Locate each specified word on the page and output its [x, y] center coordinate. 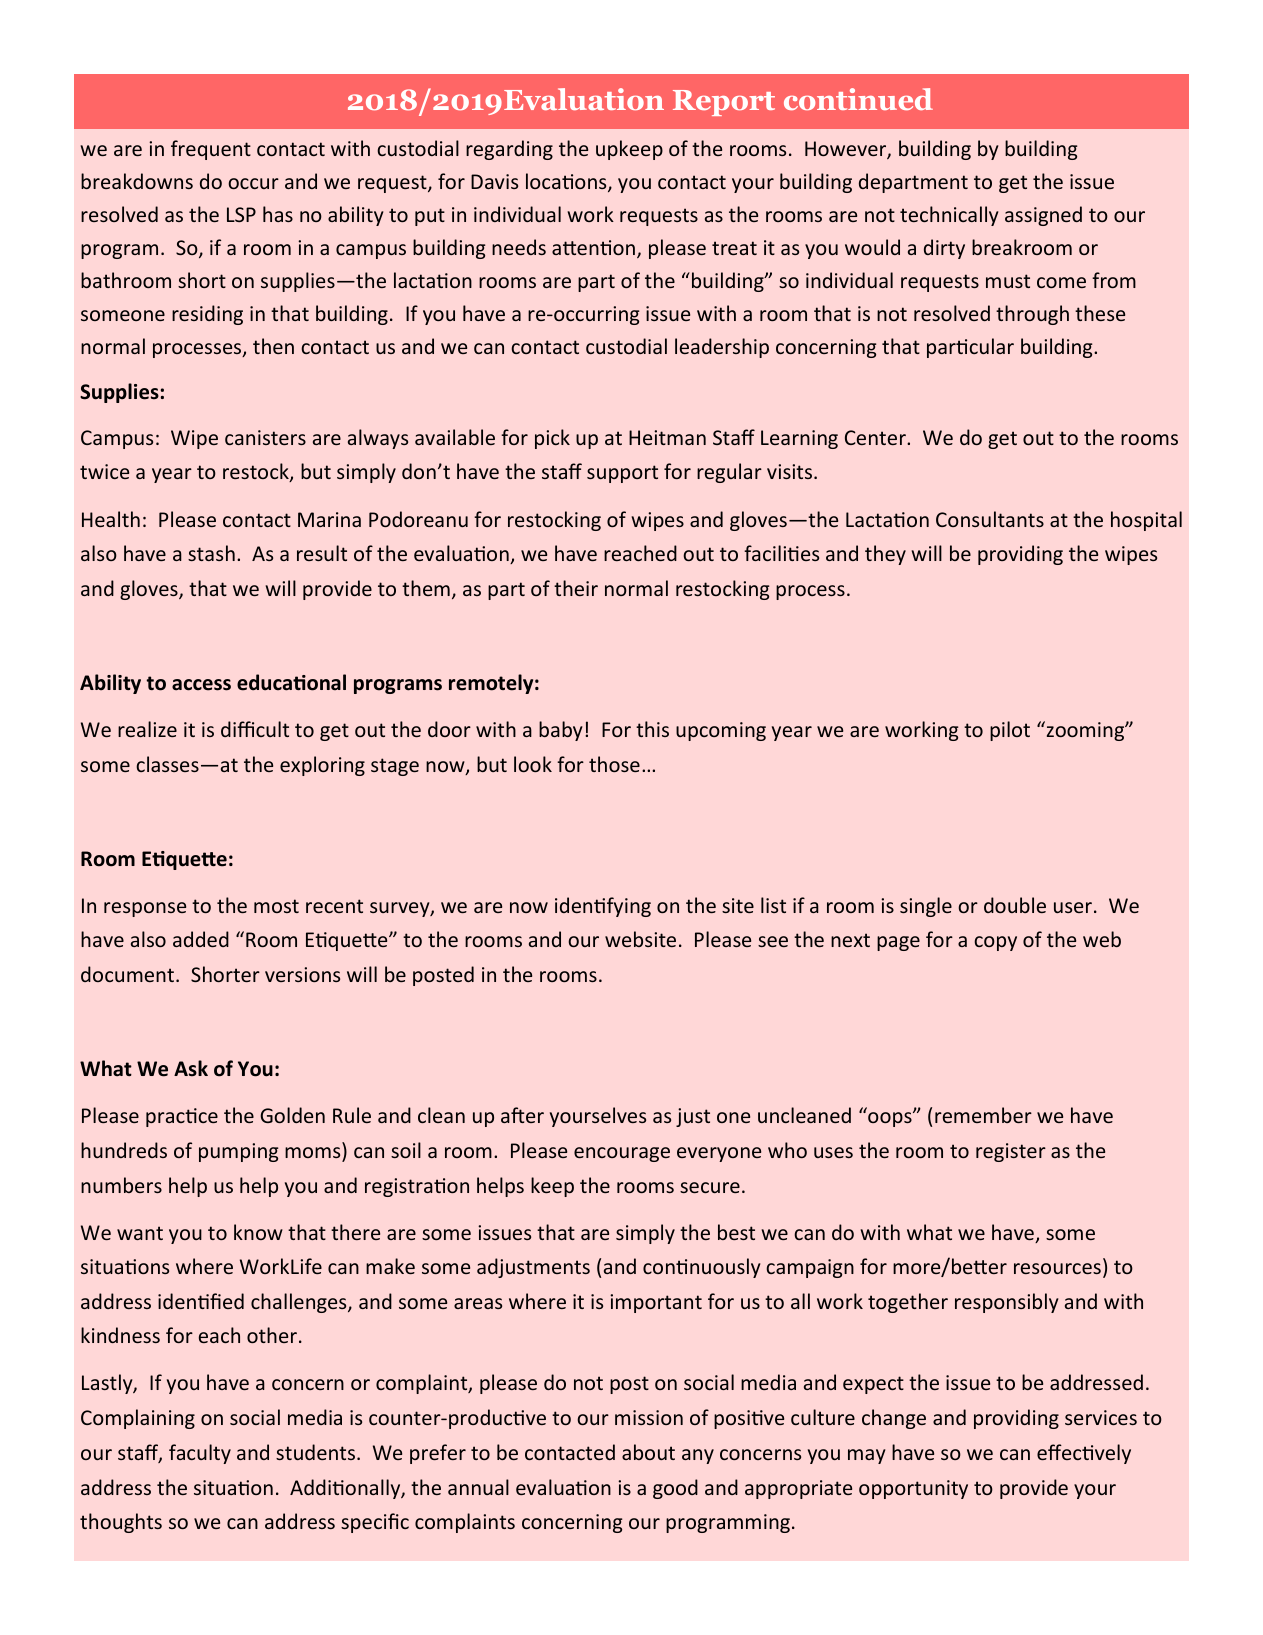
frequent [211, 150]
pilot [1010, 731]
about [648, 1452]
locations [567, 182]
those [614, 764]
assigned [1043, 216]
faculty [200, 1454]
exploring [322, 766]
